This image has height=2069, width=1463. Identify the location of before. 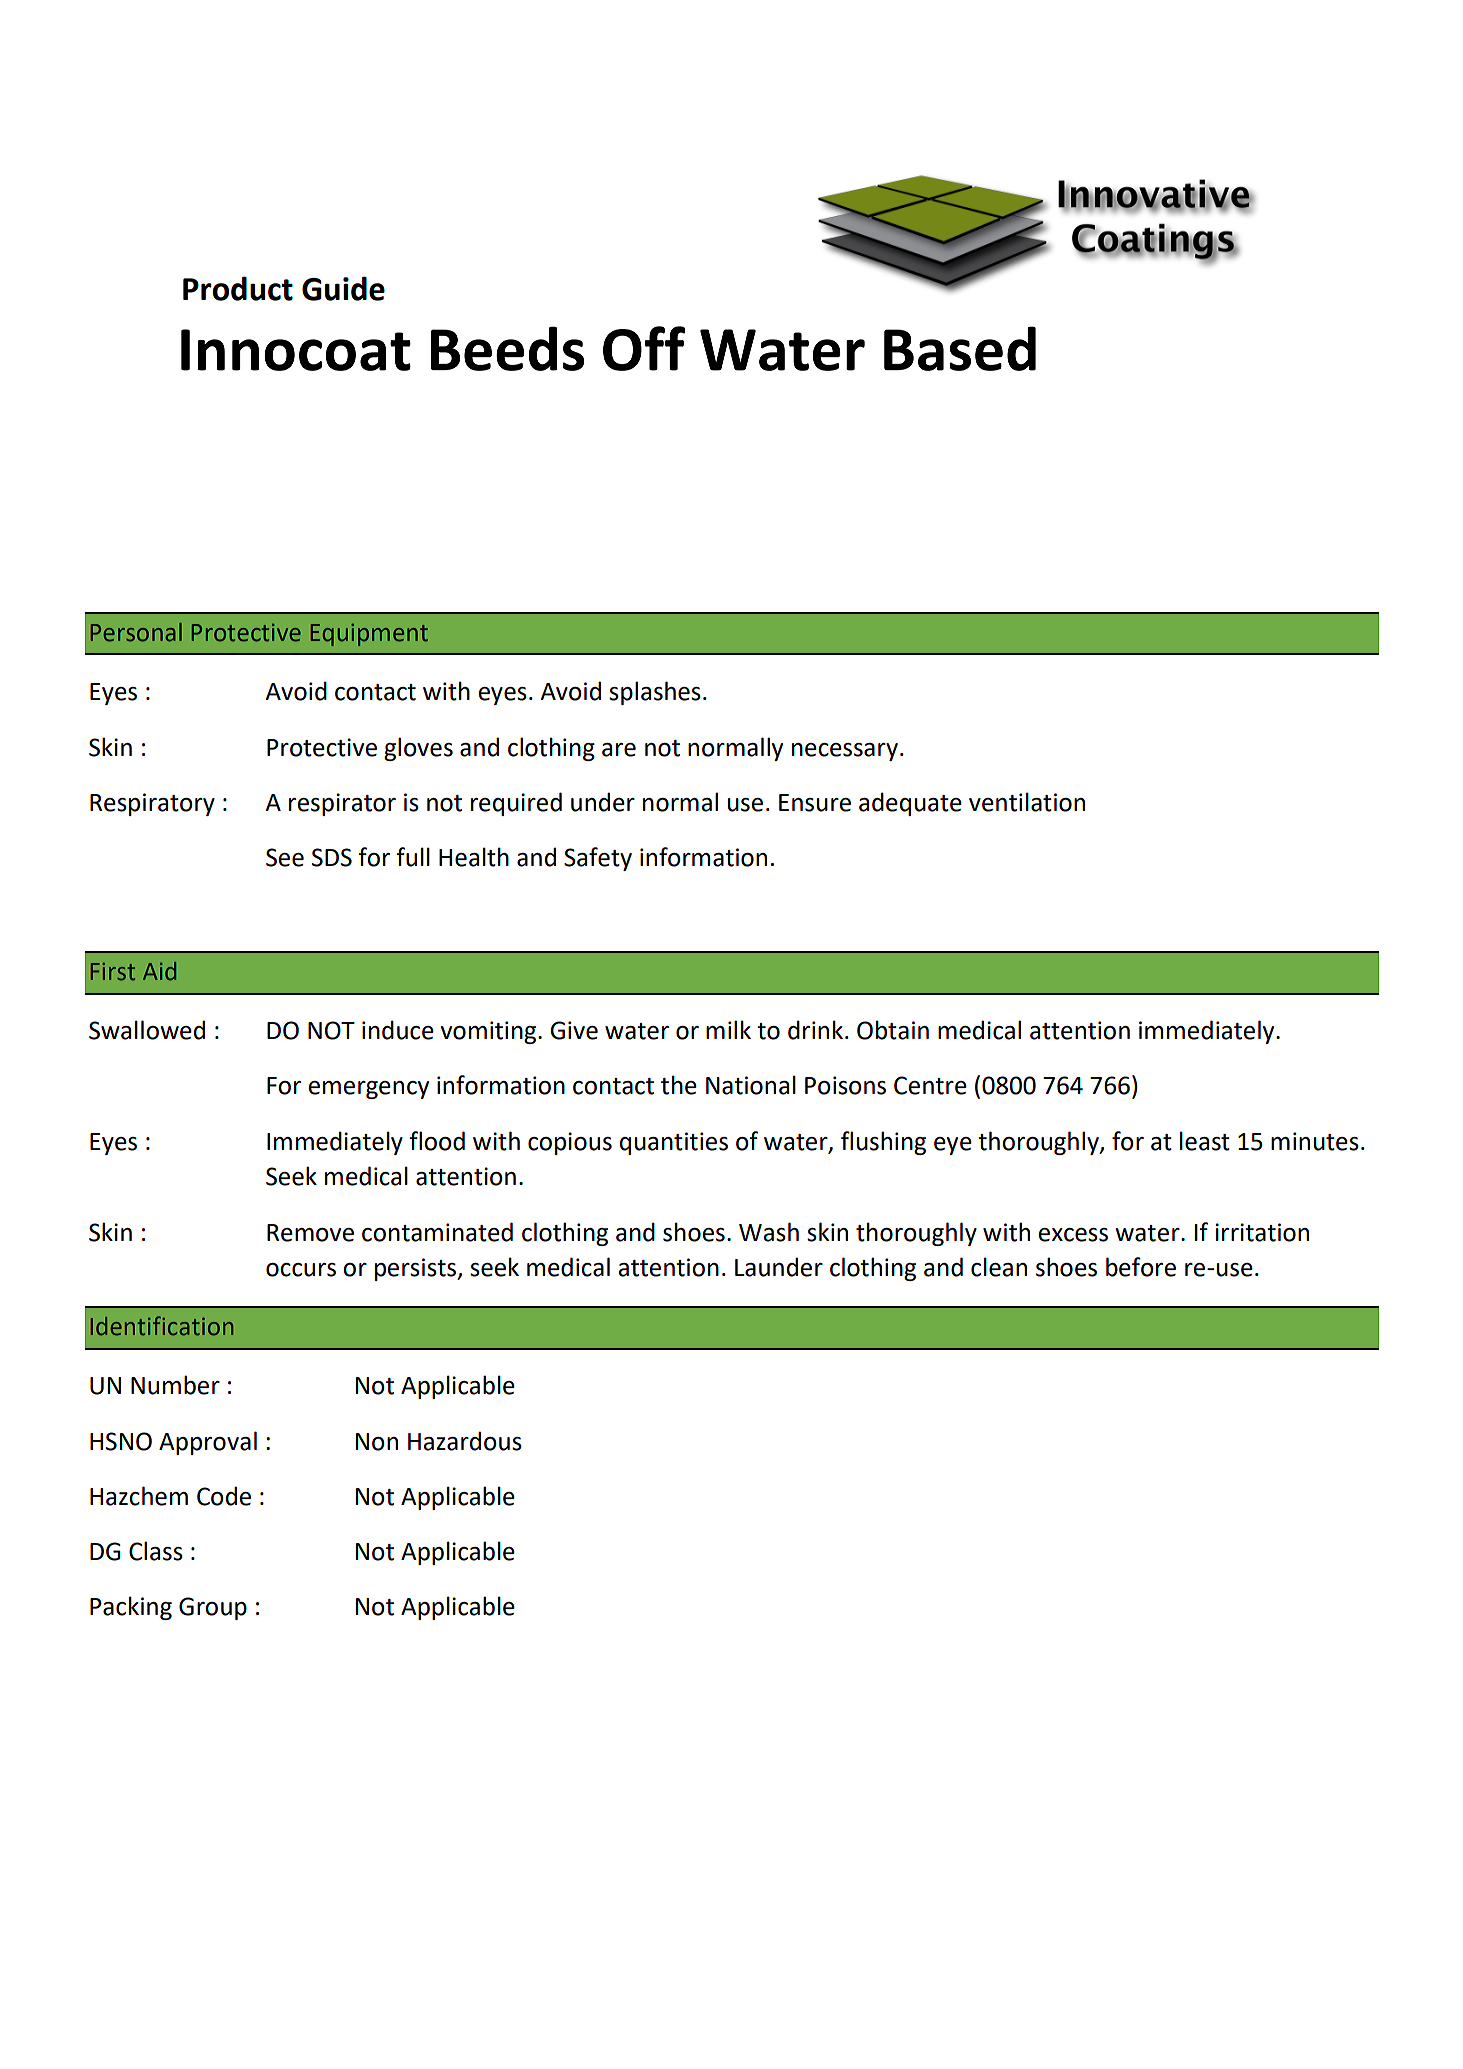
(1141, 1267).
